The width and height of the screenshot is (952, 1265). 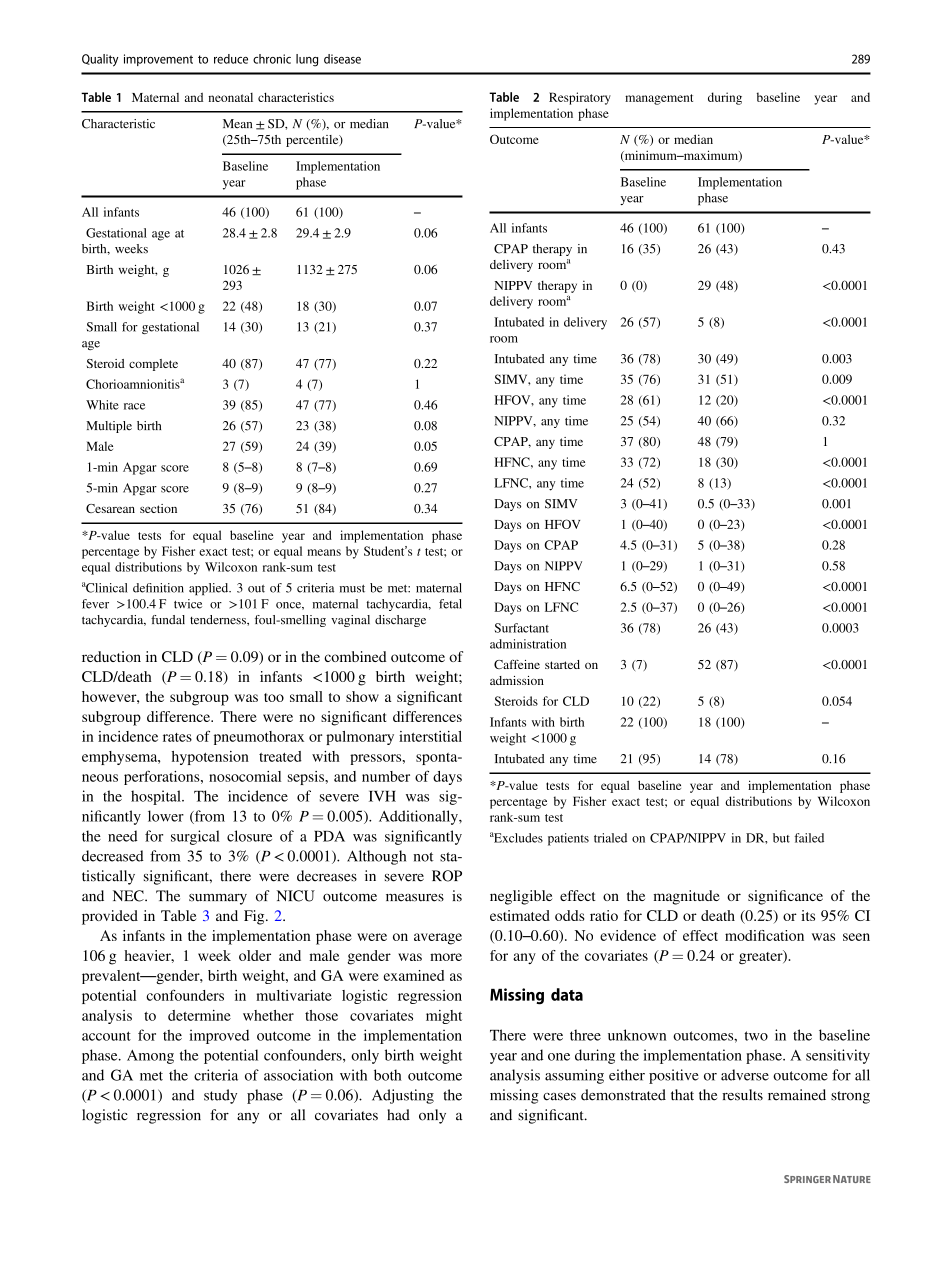 What do you see at coordinates (153, 365) in the screenshot?
I see `complete` at bounding box center [153, 365].
